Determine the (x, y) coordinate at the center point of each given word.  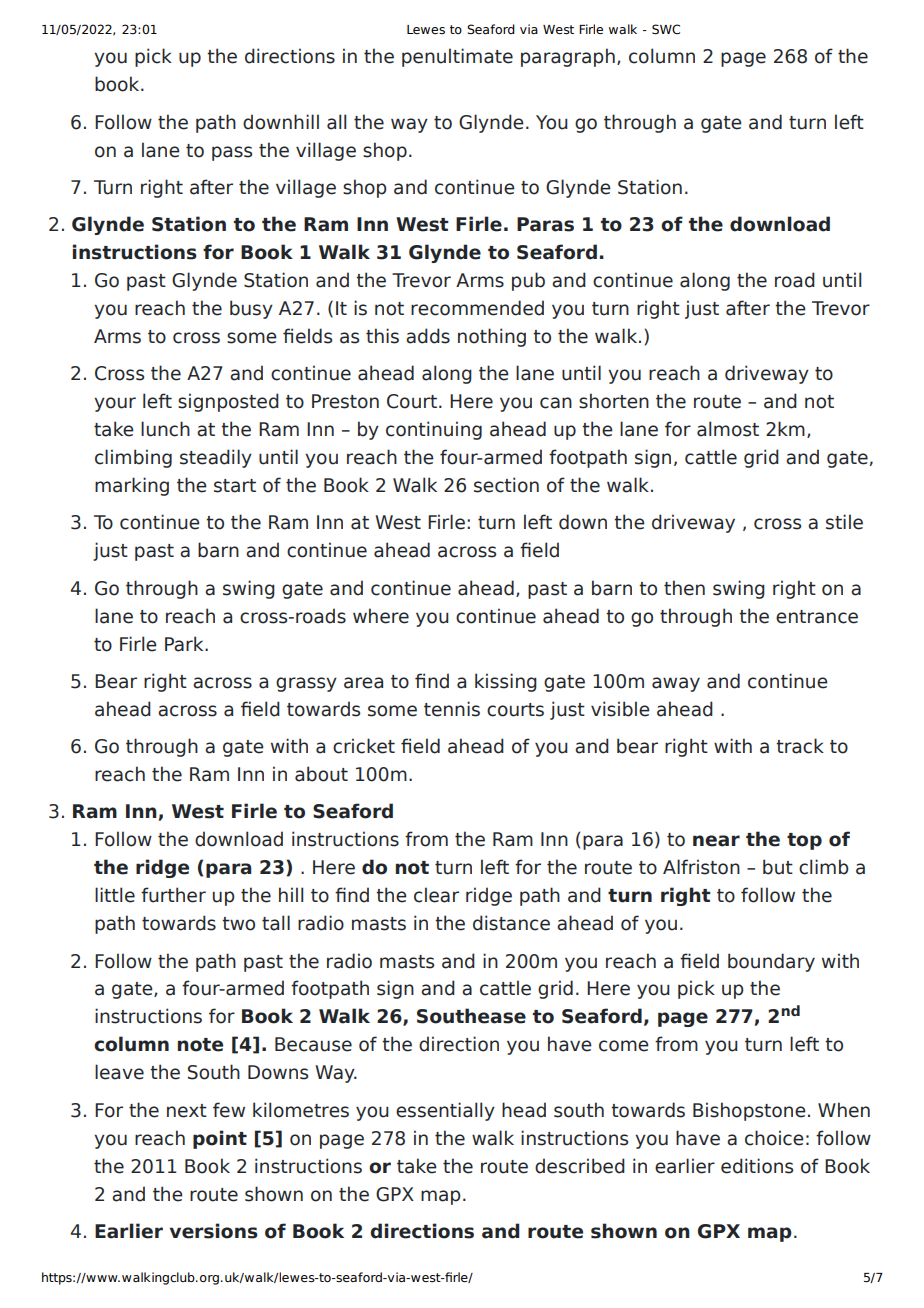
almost (728, 429)
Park (185, 644)
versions (214, 1231)
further (173, 895)
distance (511, 923)
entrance (817, 617)
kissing (506, 682)
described (580, 1166)
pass (232, 153)
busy (251, 309)
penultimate (457, 57)
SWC (666, 29)
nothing (492, 337)
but (778, 867)
